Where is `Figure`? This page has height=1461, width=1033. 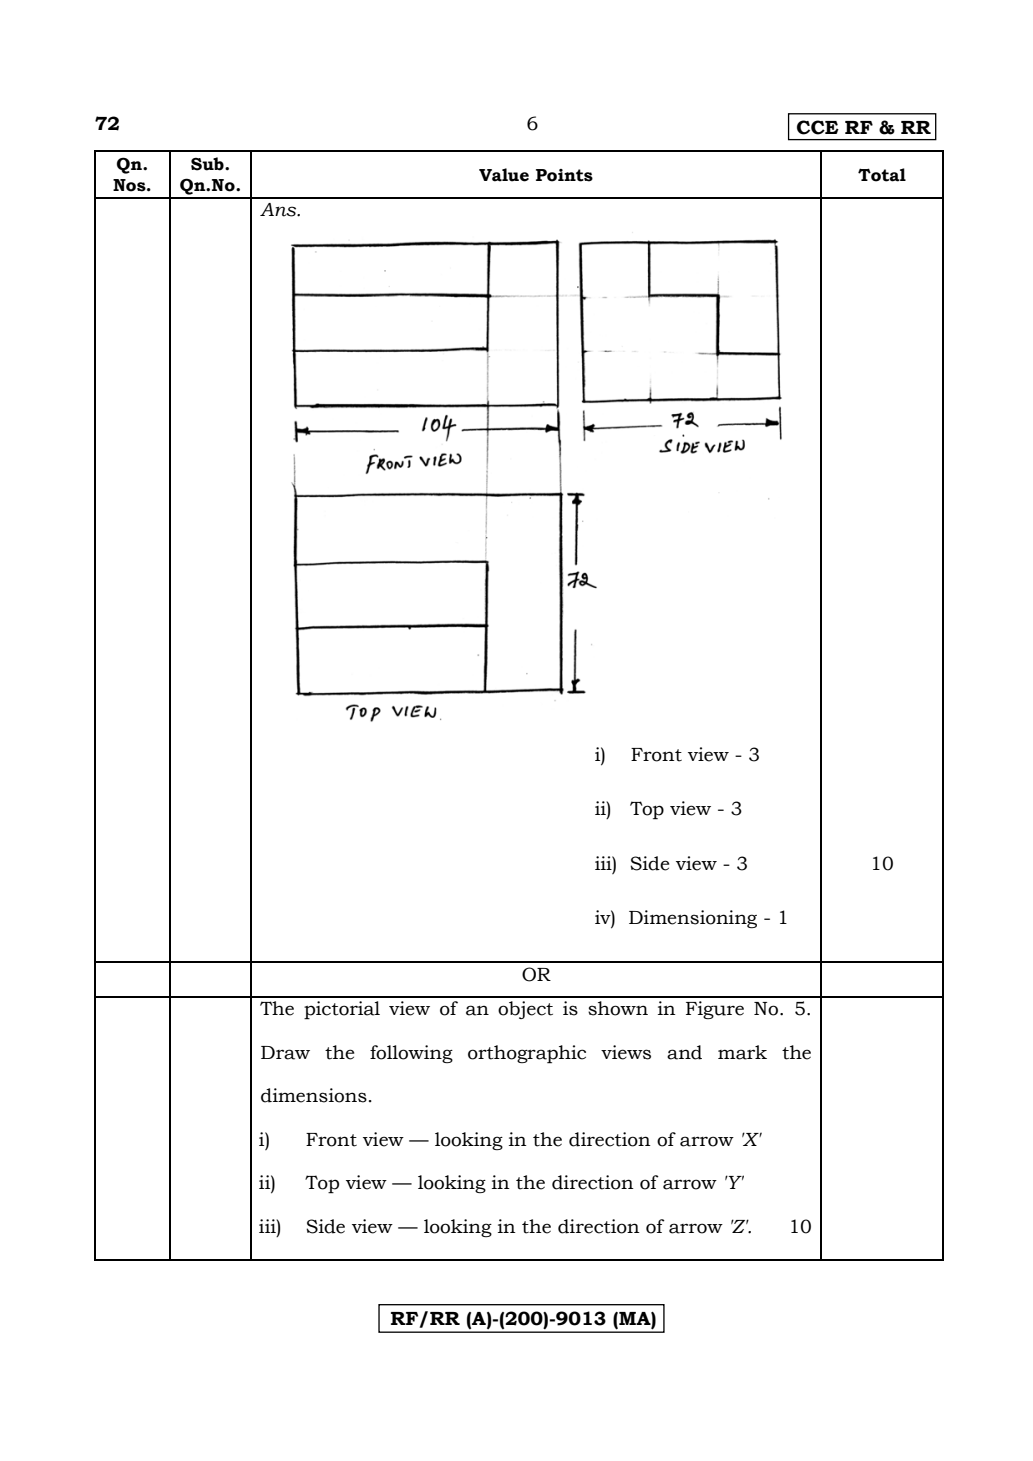
Figure is located at coordinates (715, 1010).
